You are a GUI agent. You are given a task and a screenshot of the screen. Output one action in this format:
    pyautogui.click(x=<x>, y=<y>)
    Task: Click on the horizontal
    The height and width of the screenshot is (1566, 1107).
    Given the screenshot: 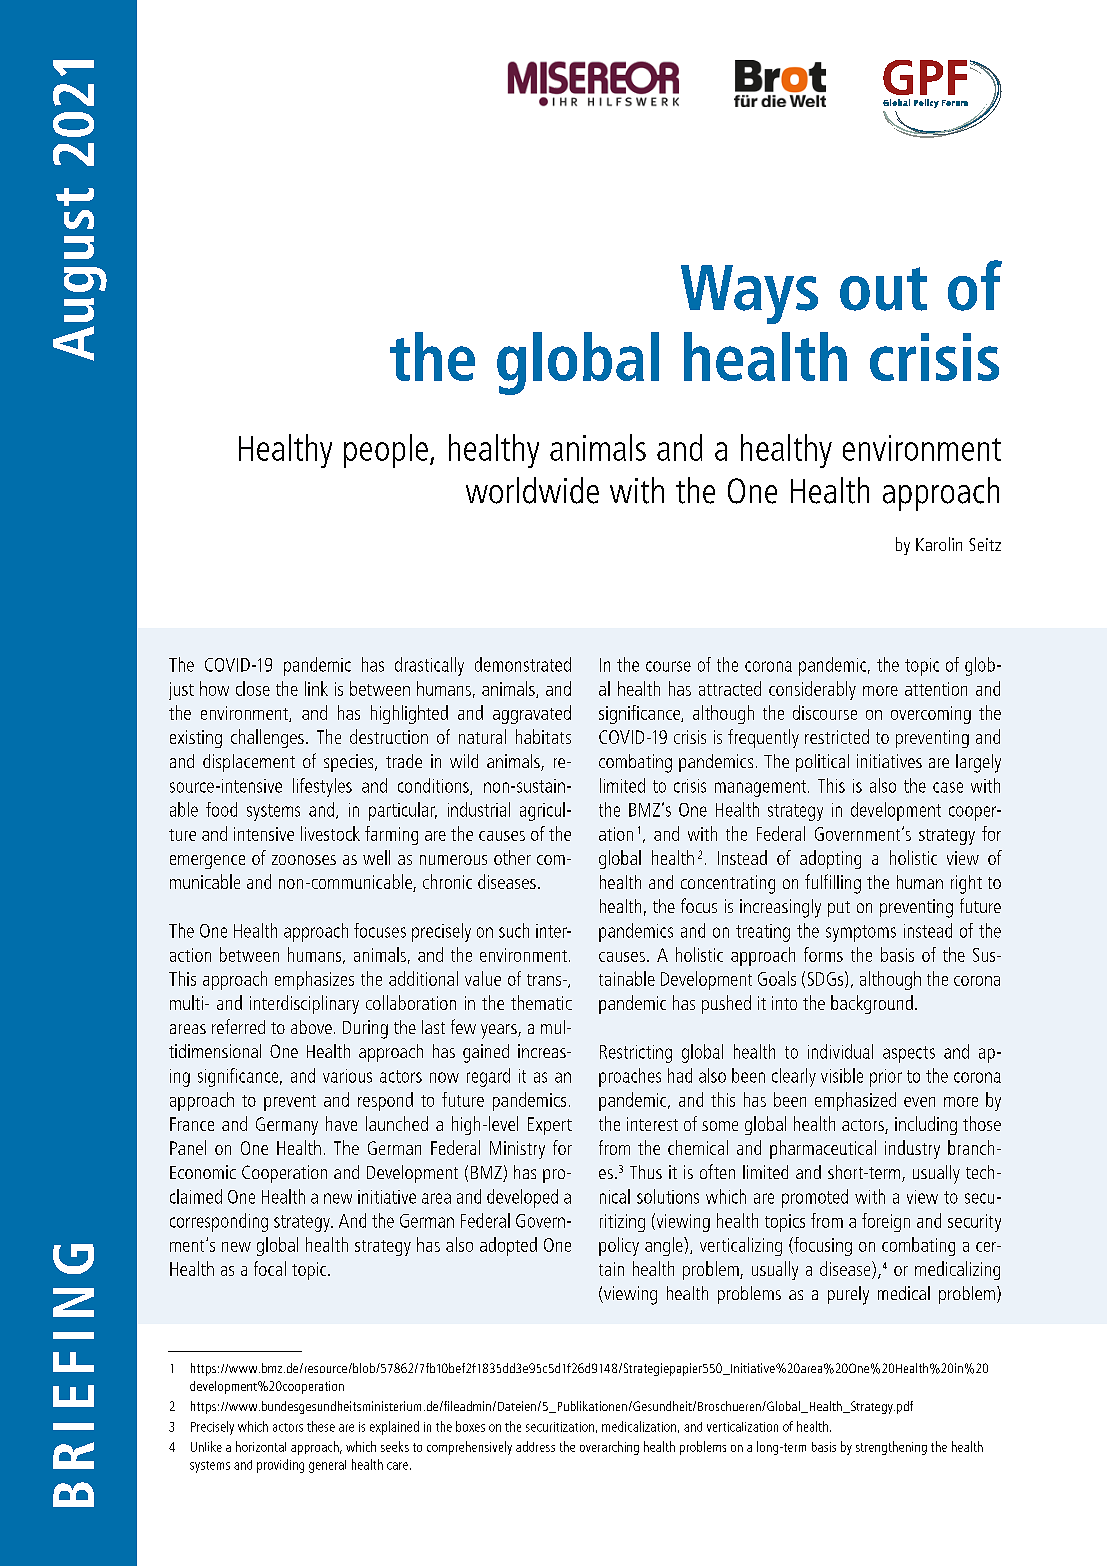 What is the action you would take?
    pyautogui.click(x=261, y=1446)
